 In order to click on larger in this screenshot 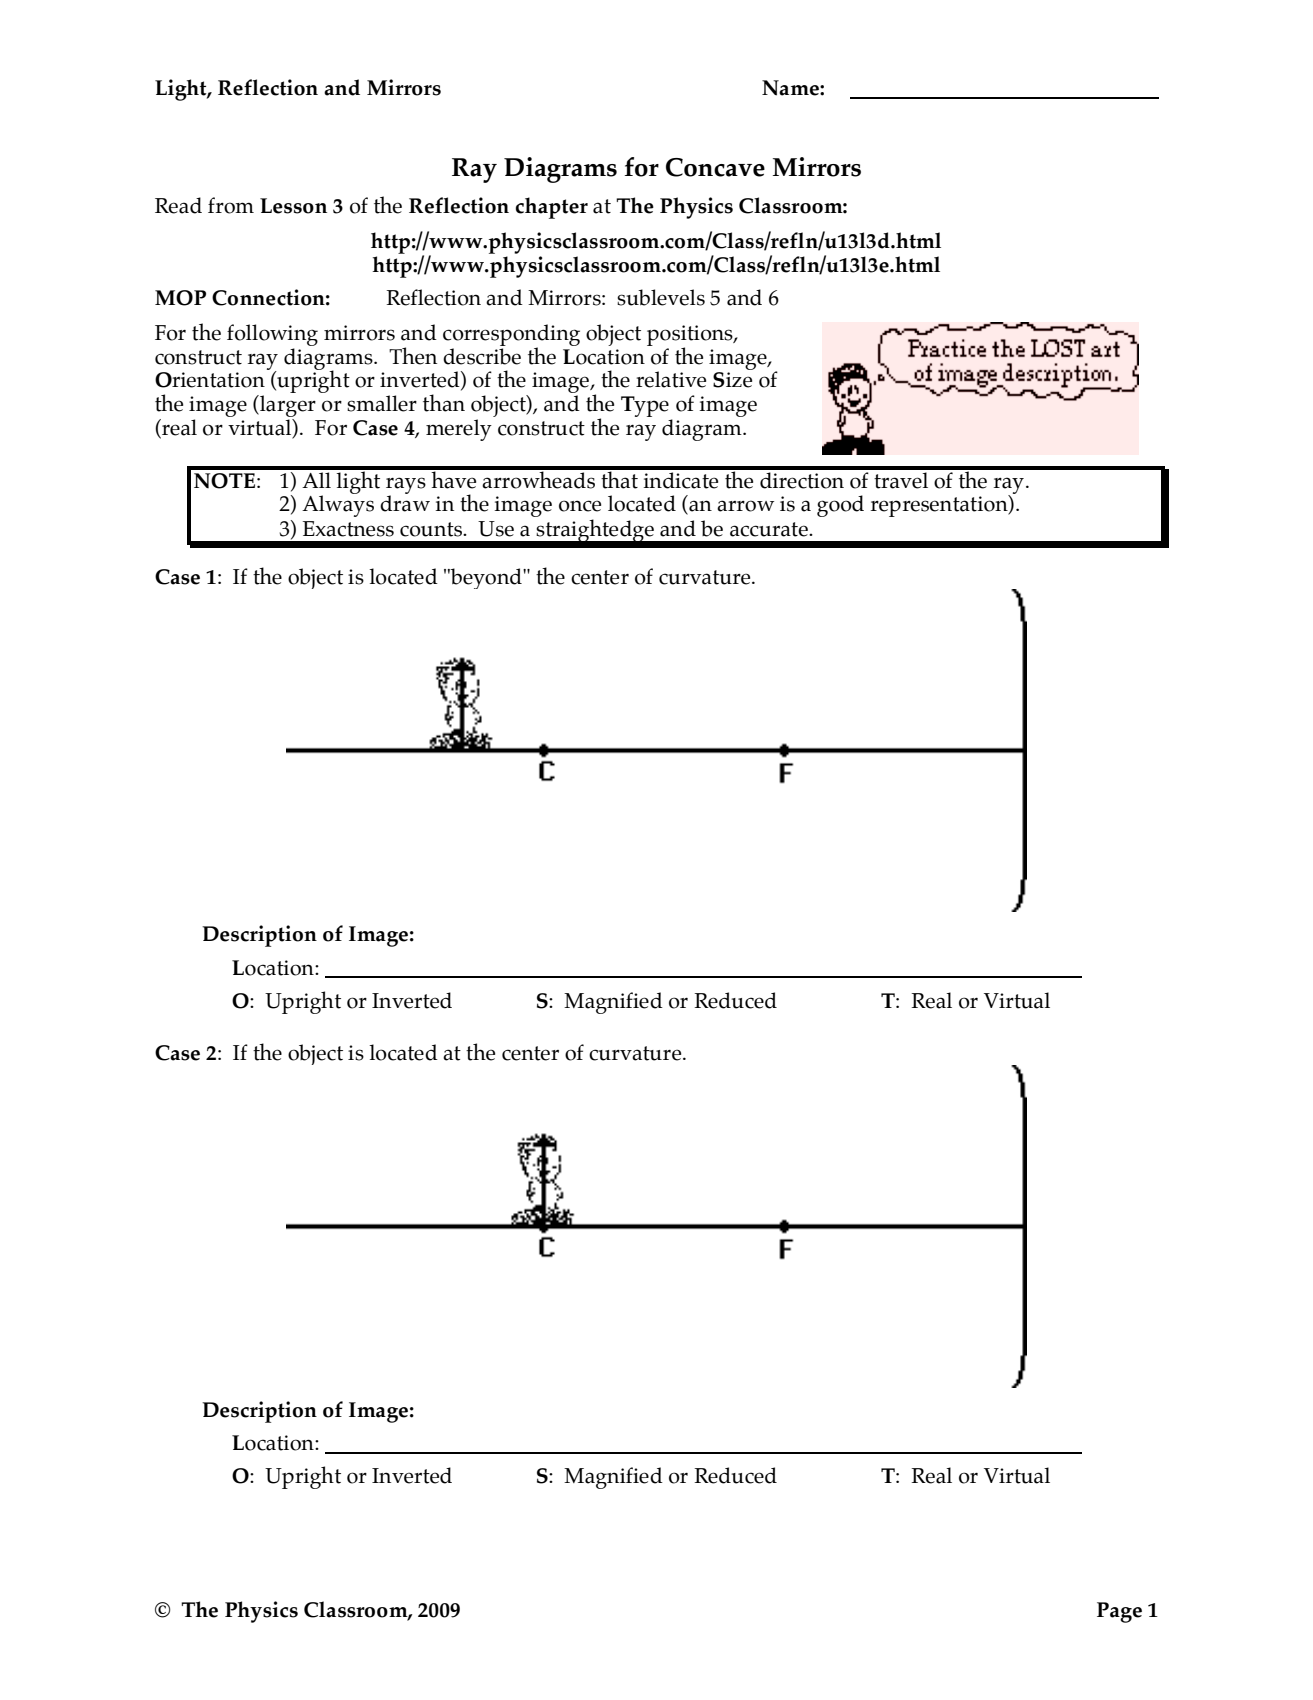, I will do `click(287, 406)`.
